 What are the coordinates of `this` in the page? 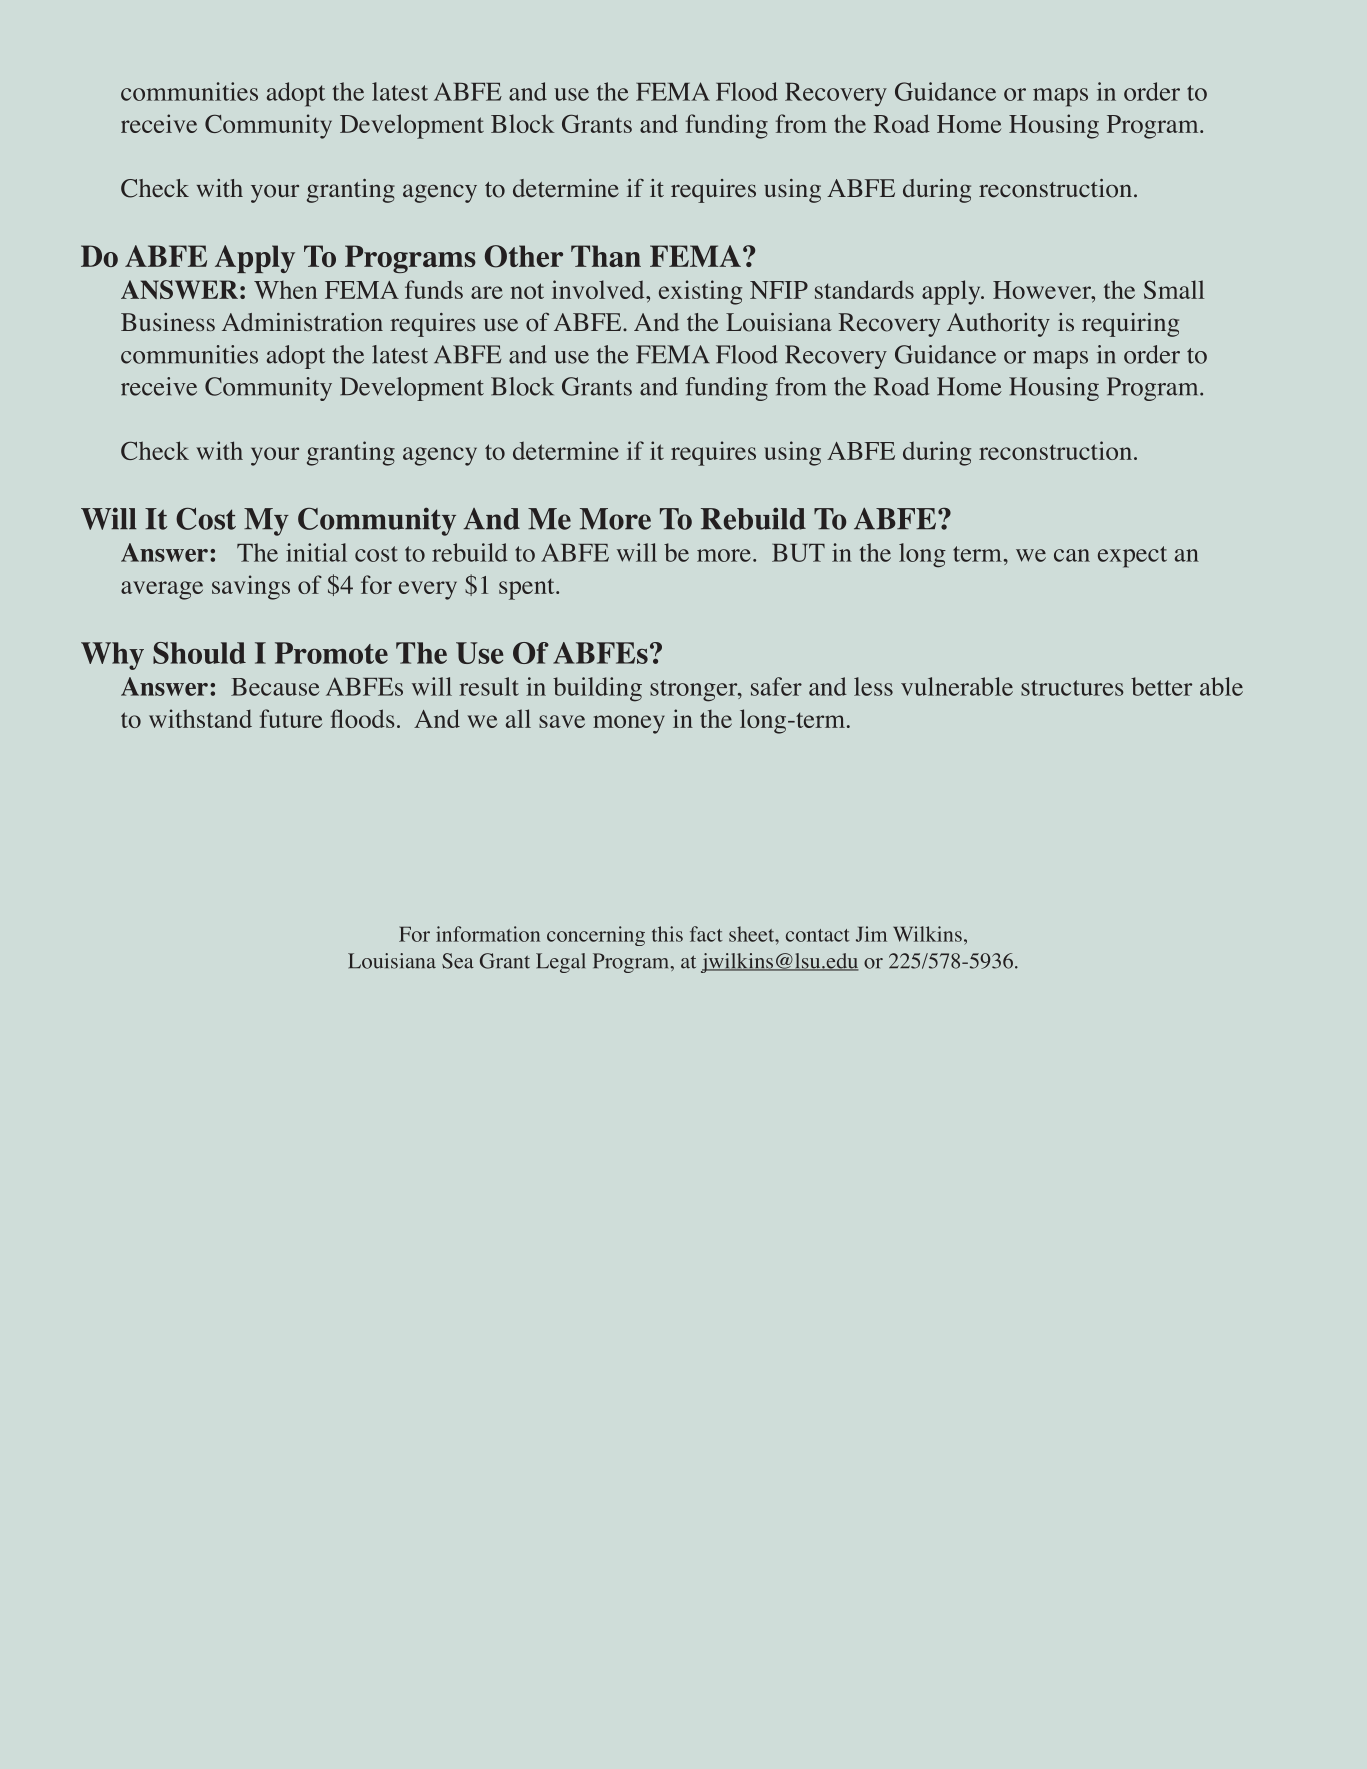 It's located at (667, 934).
